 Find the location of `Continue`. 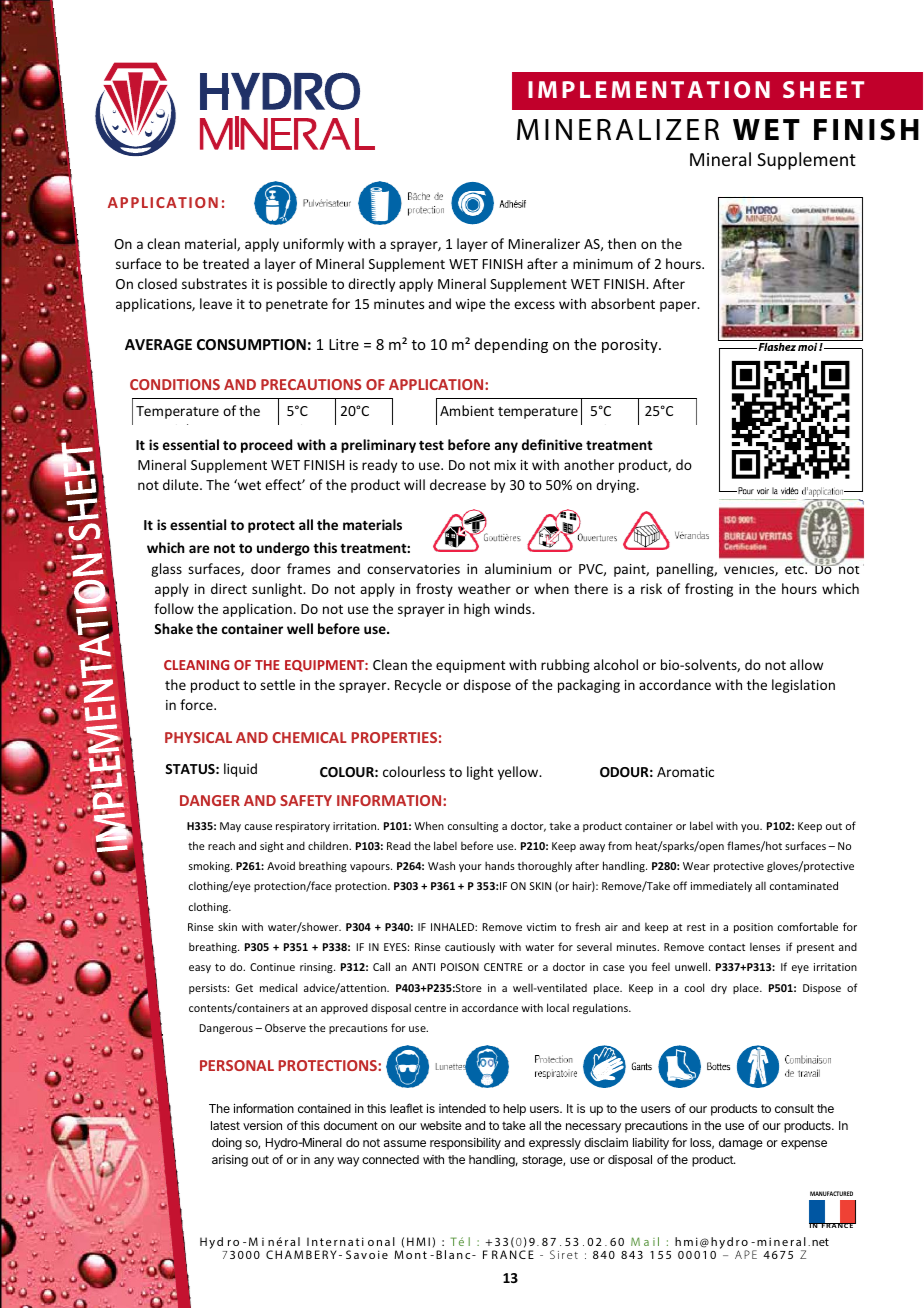

Continue is located at coordinates (272, 967).
